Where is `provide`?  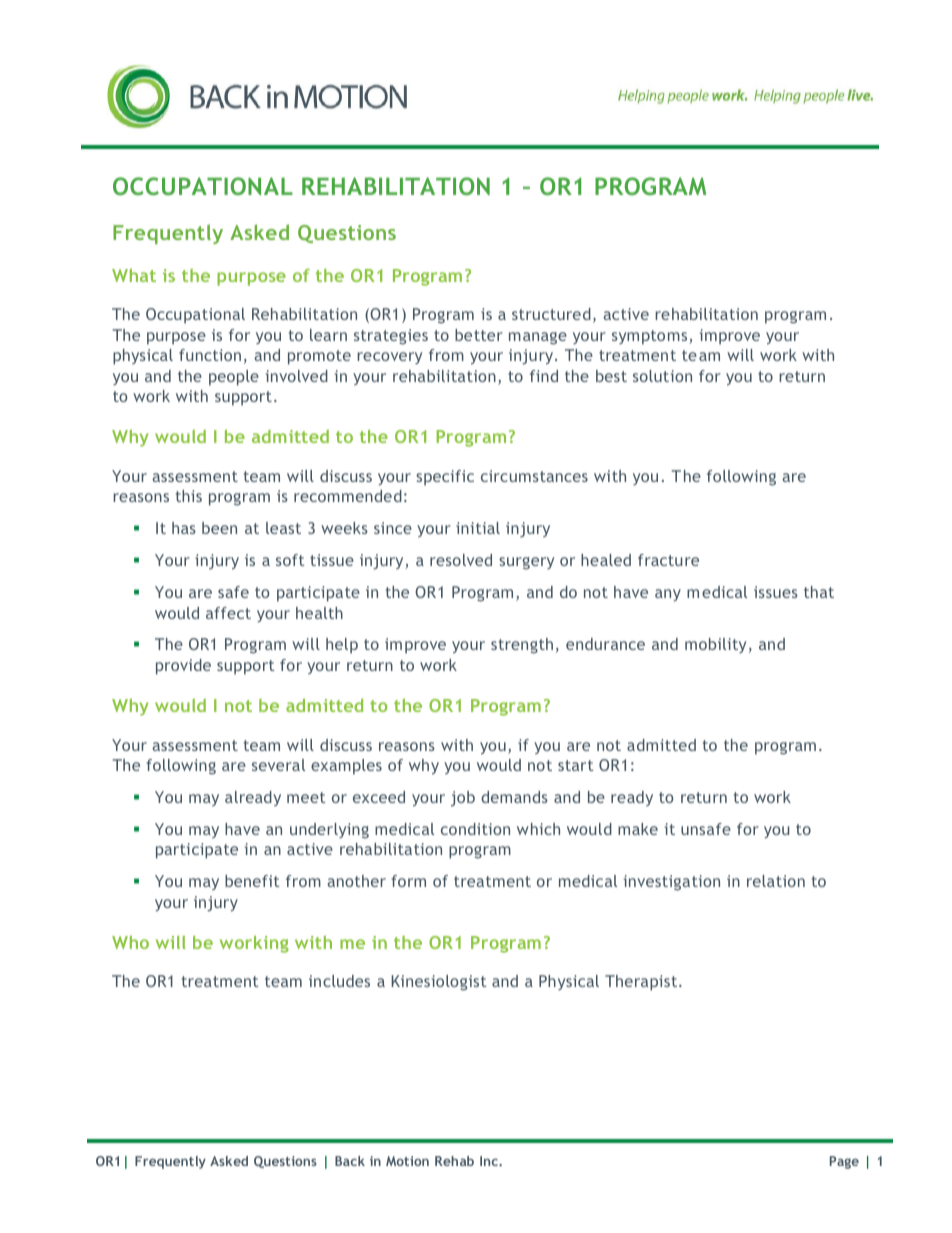 provide is located at coordinates (183, 667).
